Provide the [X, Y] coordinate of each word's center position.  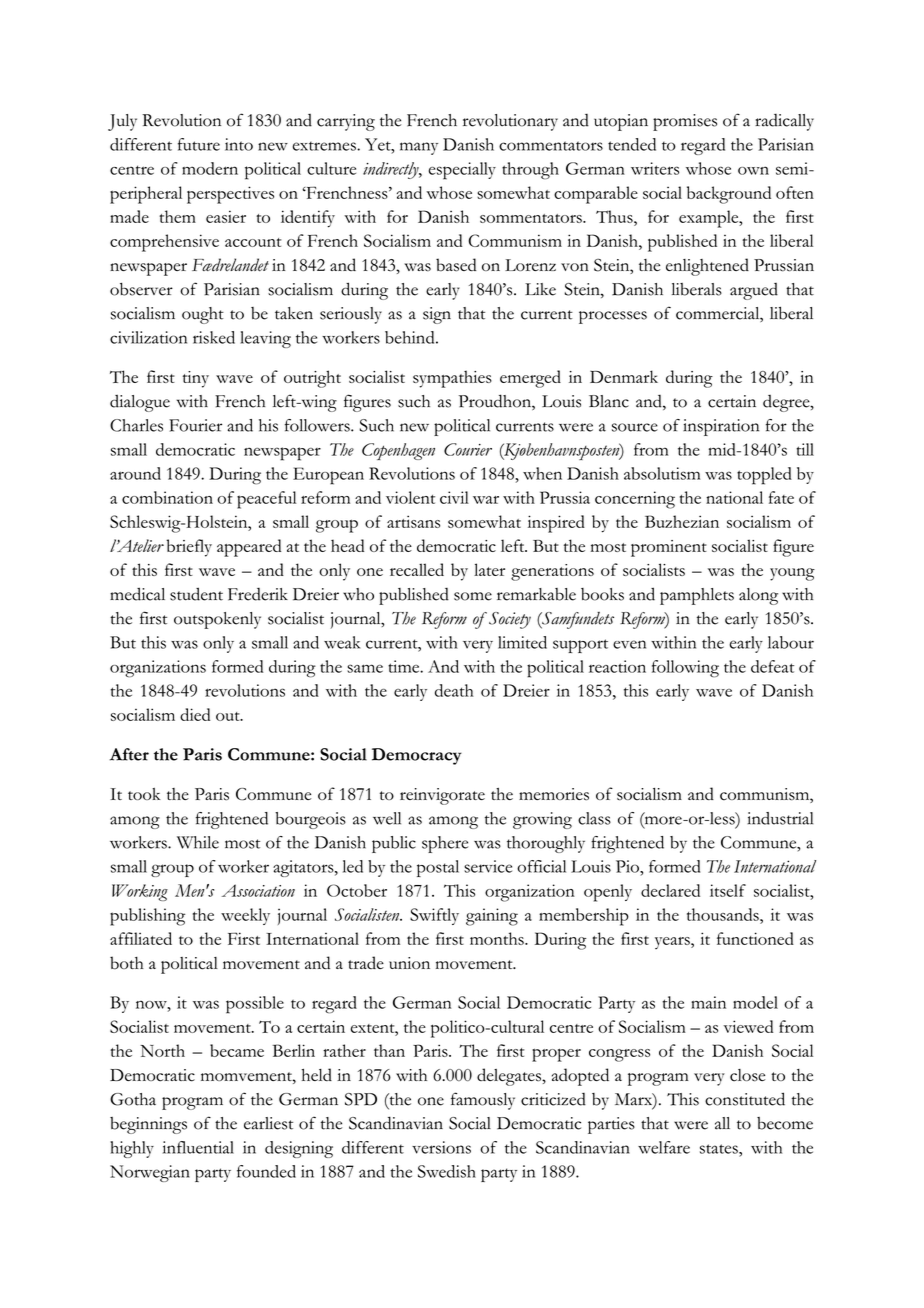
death [454, 690]
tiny [196, 379]
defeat [772, 666]
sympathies [452, 379]
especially [462, 171]
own [753, 170]
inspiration [721, 427]
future [199, 144]
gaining [492, 917]
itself [728, 890]
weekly [245, 916]
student [196, 594]
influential [198, 1147]
